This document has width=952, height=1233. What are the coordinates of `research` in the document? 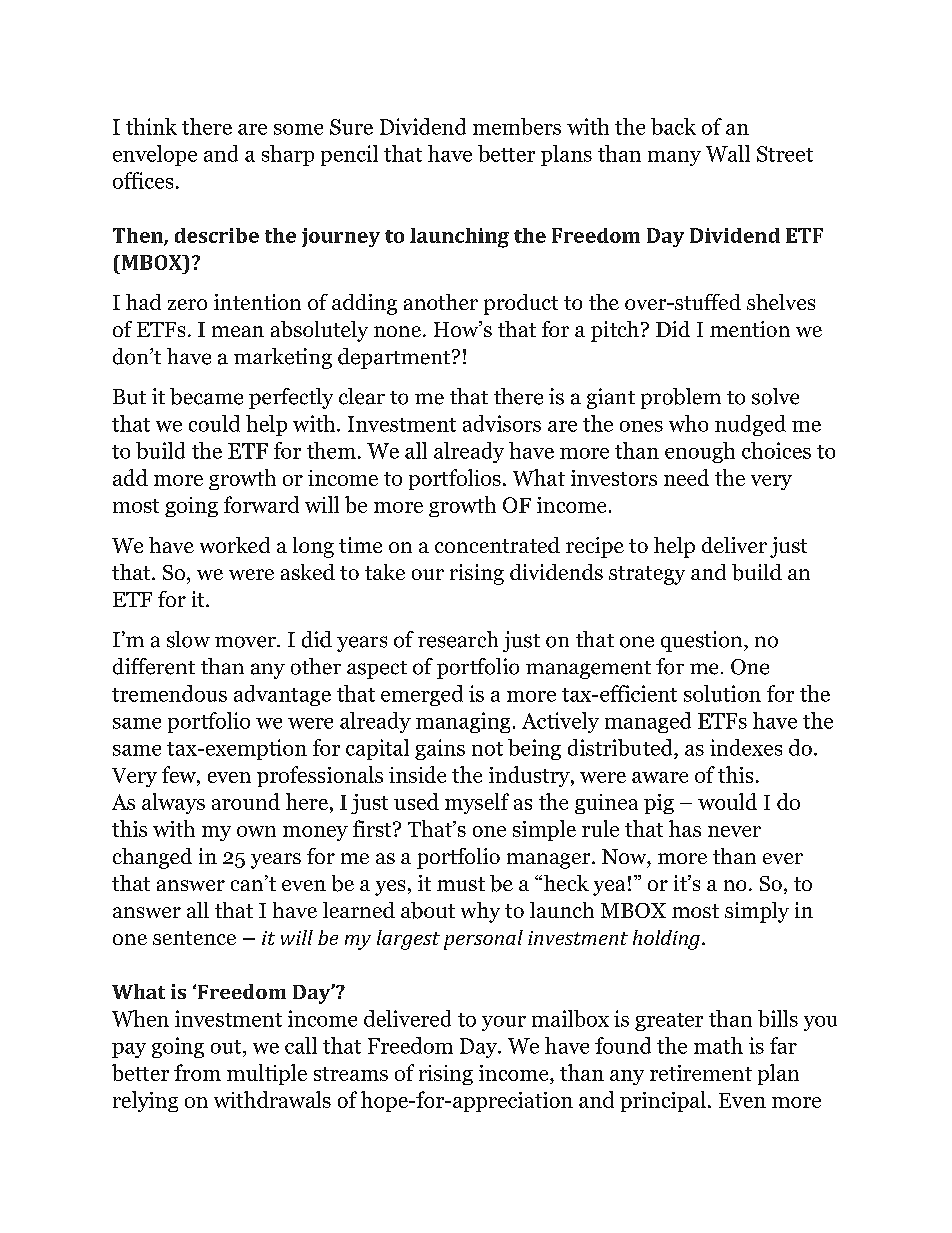 It's located at (458, 639).
